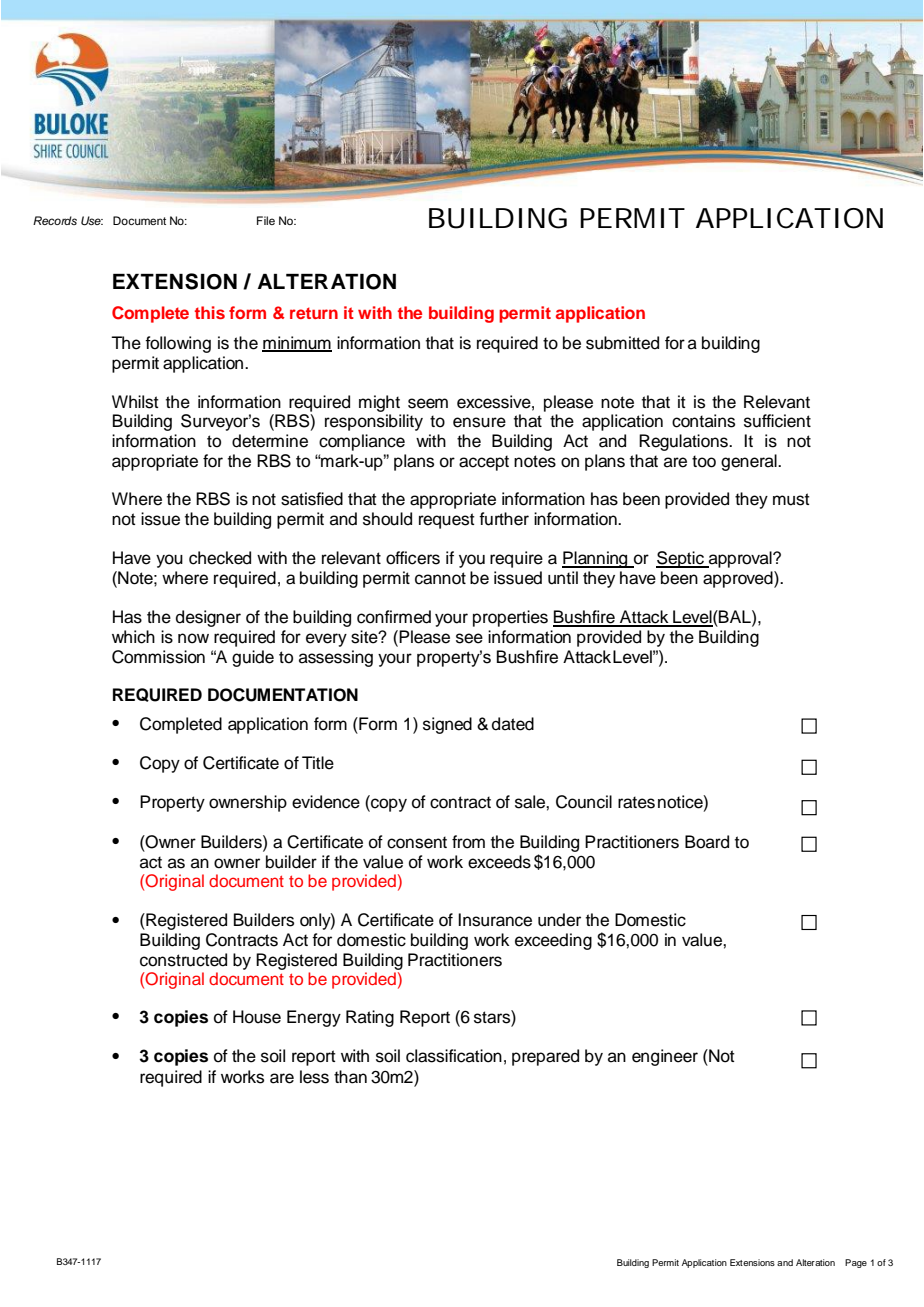  I want to click on less, so click(314, 1077).
